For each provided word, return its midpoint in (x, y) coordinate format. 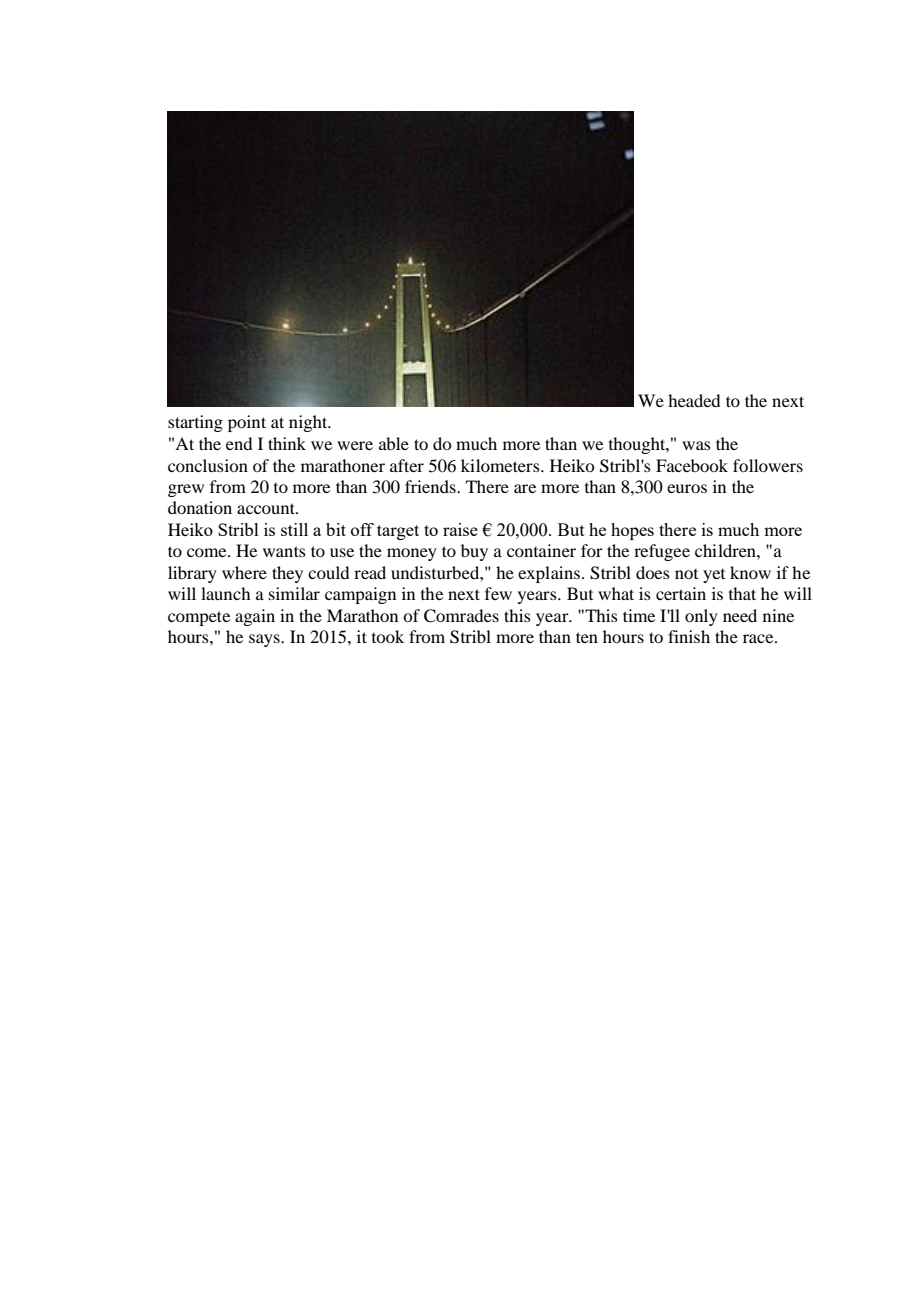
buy (474, 552)
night (309, 423)
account (267, 508)
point (247, 423)
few (498, 593)
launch (225, 593)
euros (687, 488)
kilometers (501, 465)
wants (284, 551)
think (287, 443)
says (265, 640)
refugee (662, 552)
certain (681, 593)
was (696, 445)
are (525, 488)
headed (694, 400)
